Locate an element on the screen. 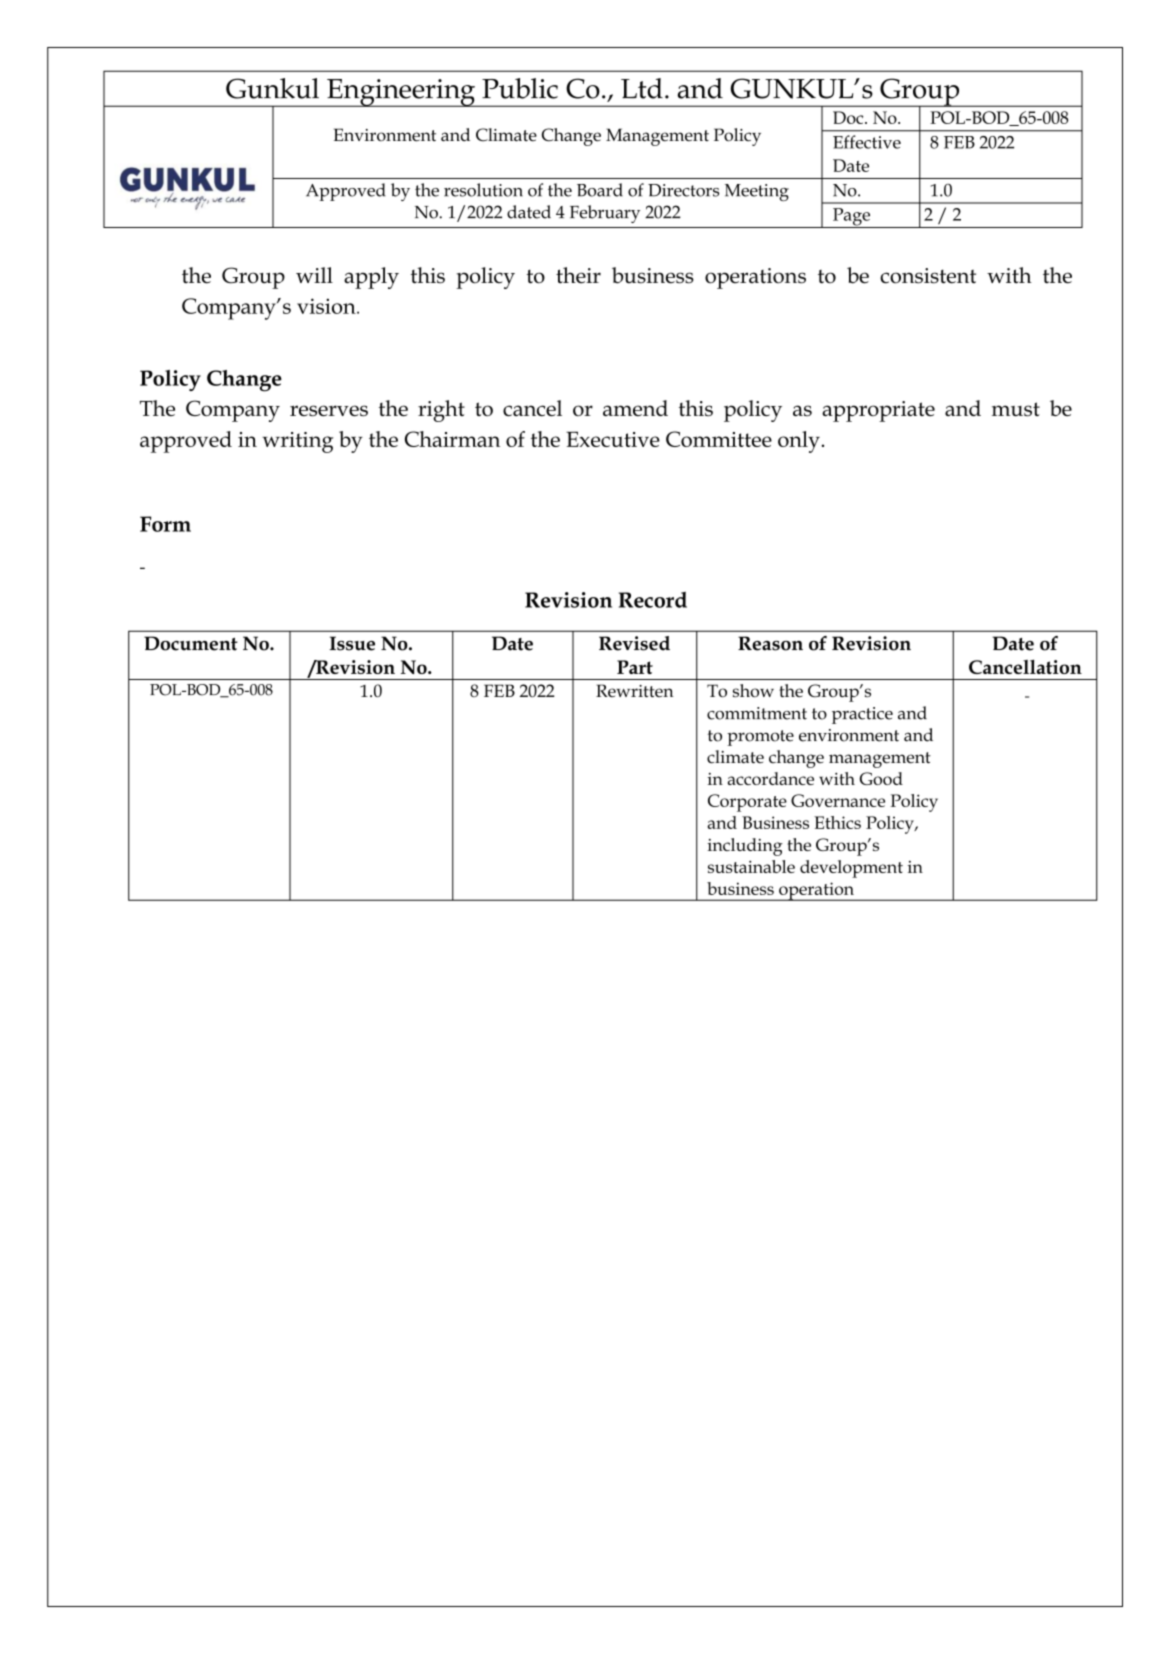 The image size is (1170, 1654). Executive is located at coordinates (613, 439).
